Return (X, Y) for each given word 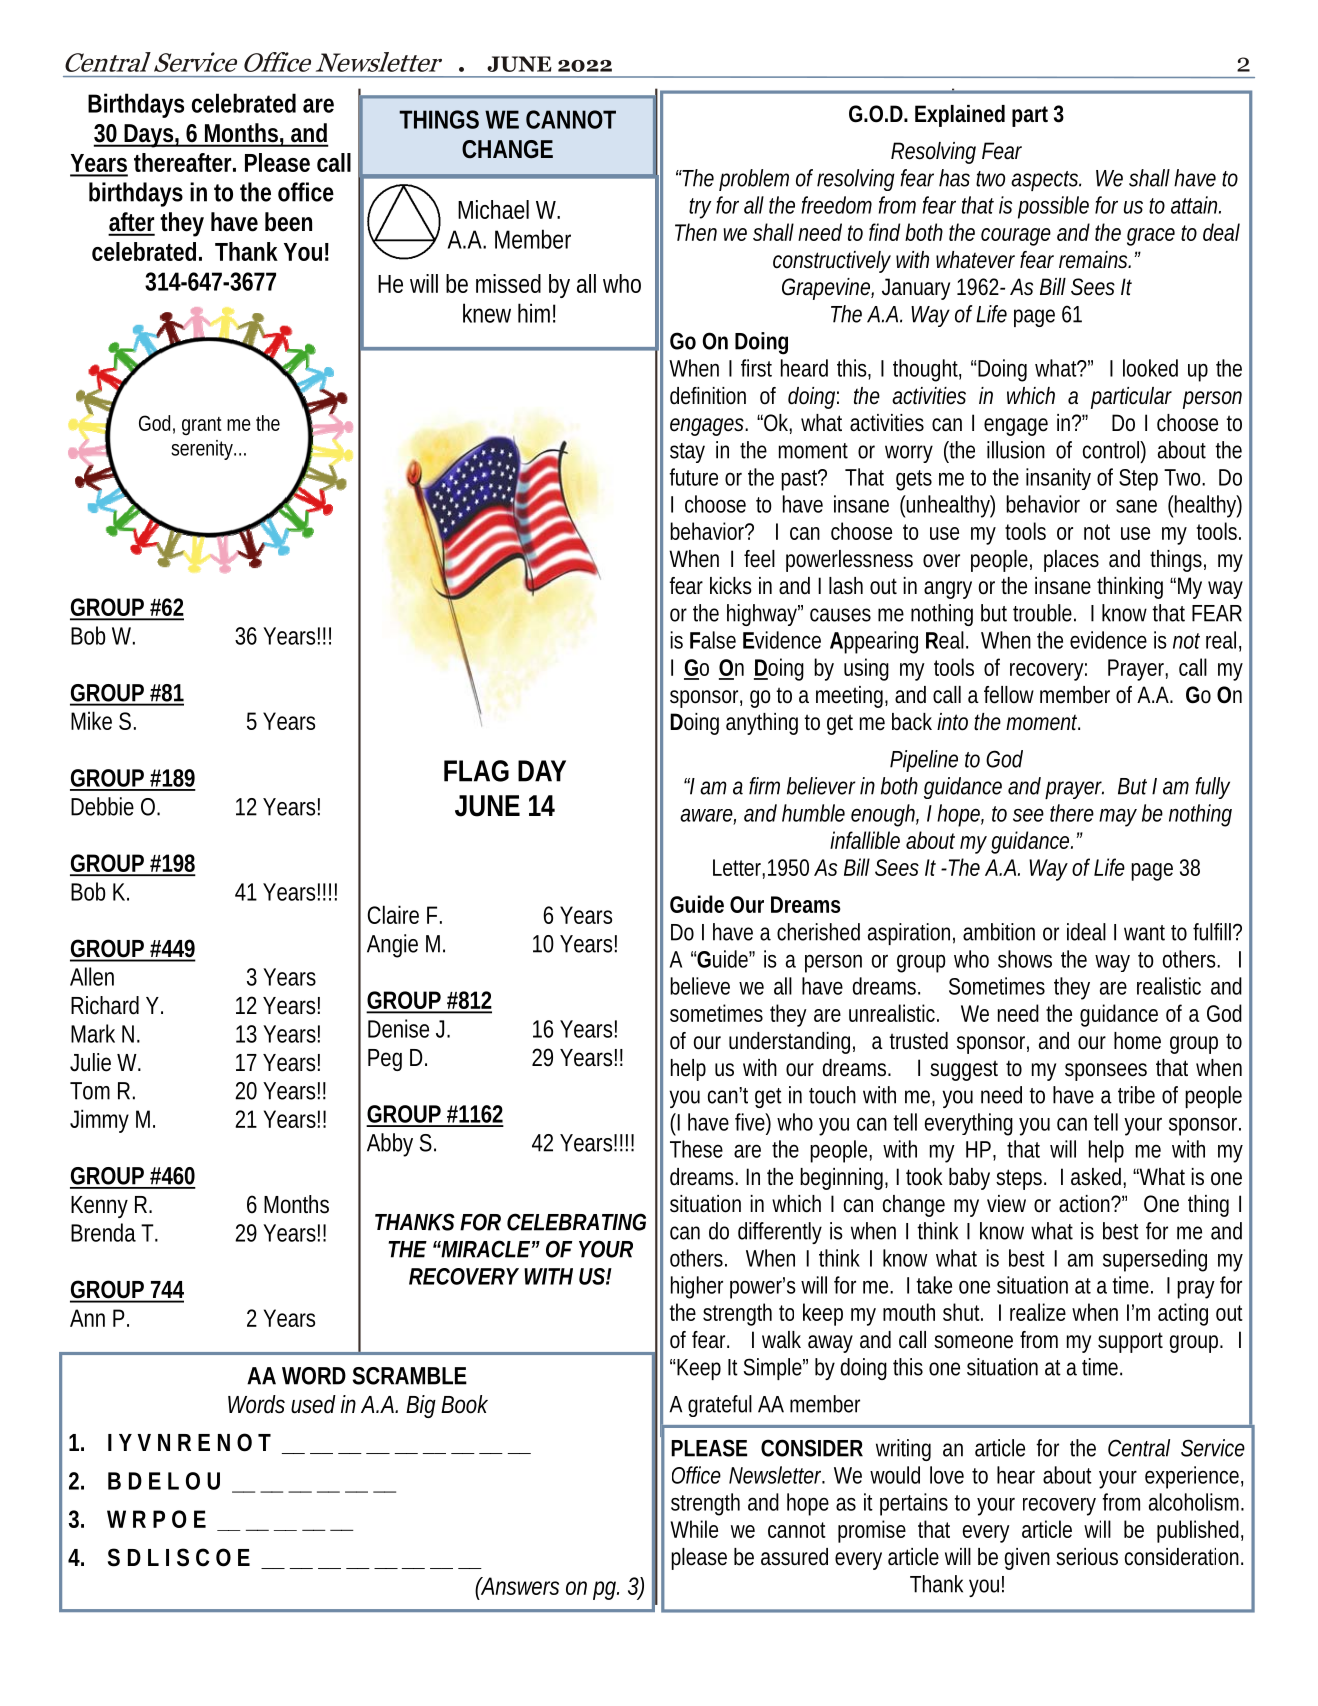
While (694, 1529)
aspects (1045, 181)
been (288, 222)
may (1118, 817)
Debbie (102, 806)
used (313, 1404)
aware (706, 815)
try (700, 208)
